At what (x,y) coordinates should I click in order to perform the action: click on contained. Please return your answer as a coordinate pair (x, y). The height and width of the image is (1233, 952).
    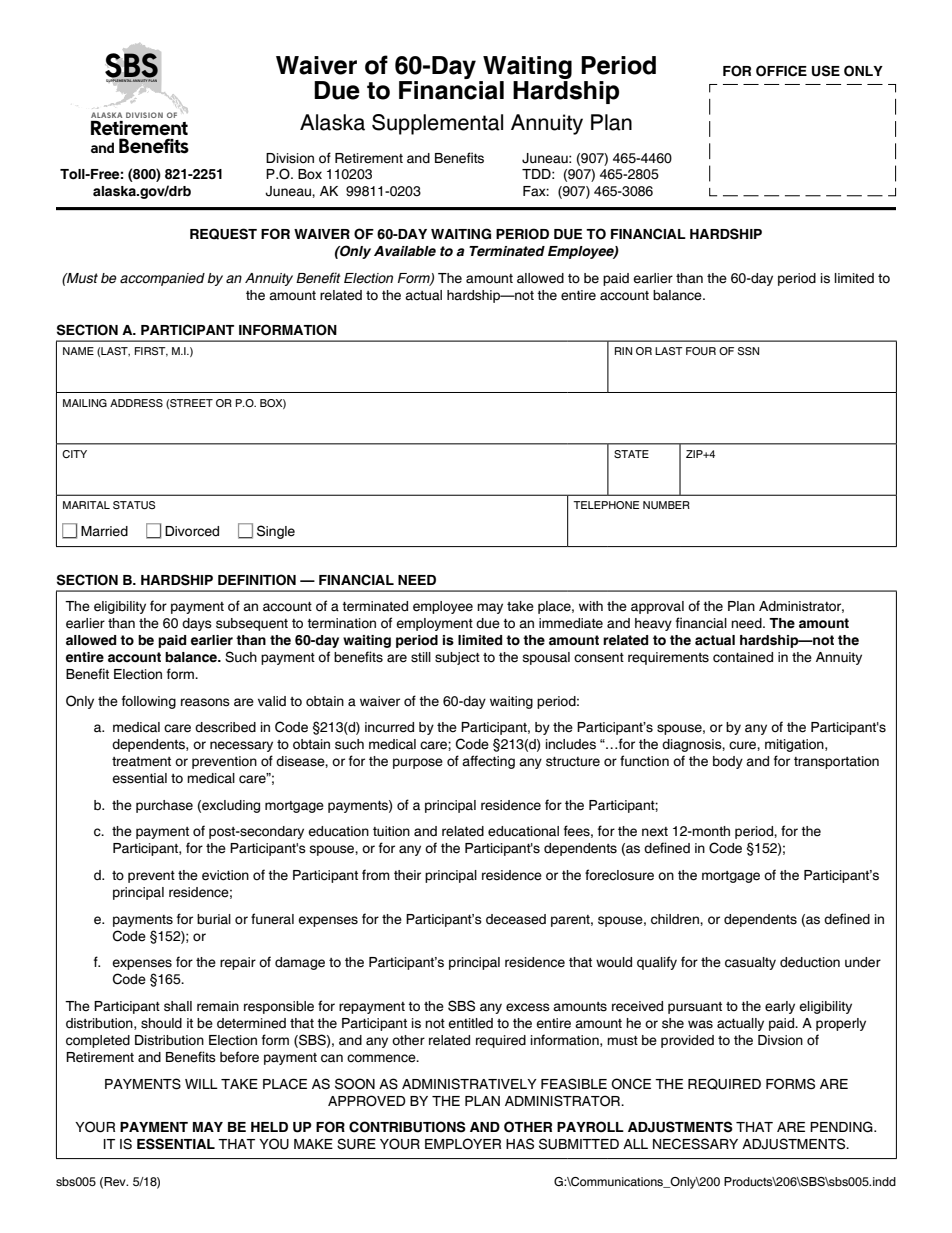
    Looking at the image, I should click on (743, 657).
